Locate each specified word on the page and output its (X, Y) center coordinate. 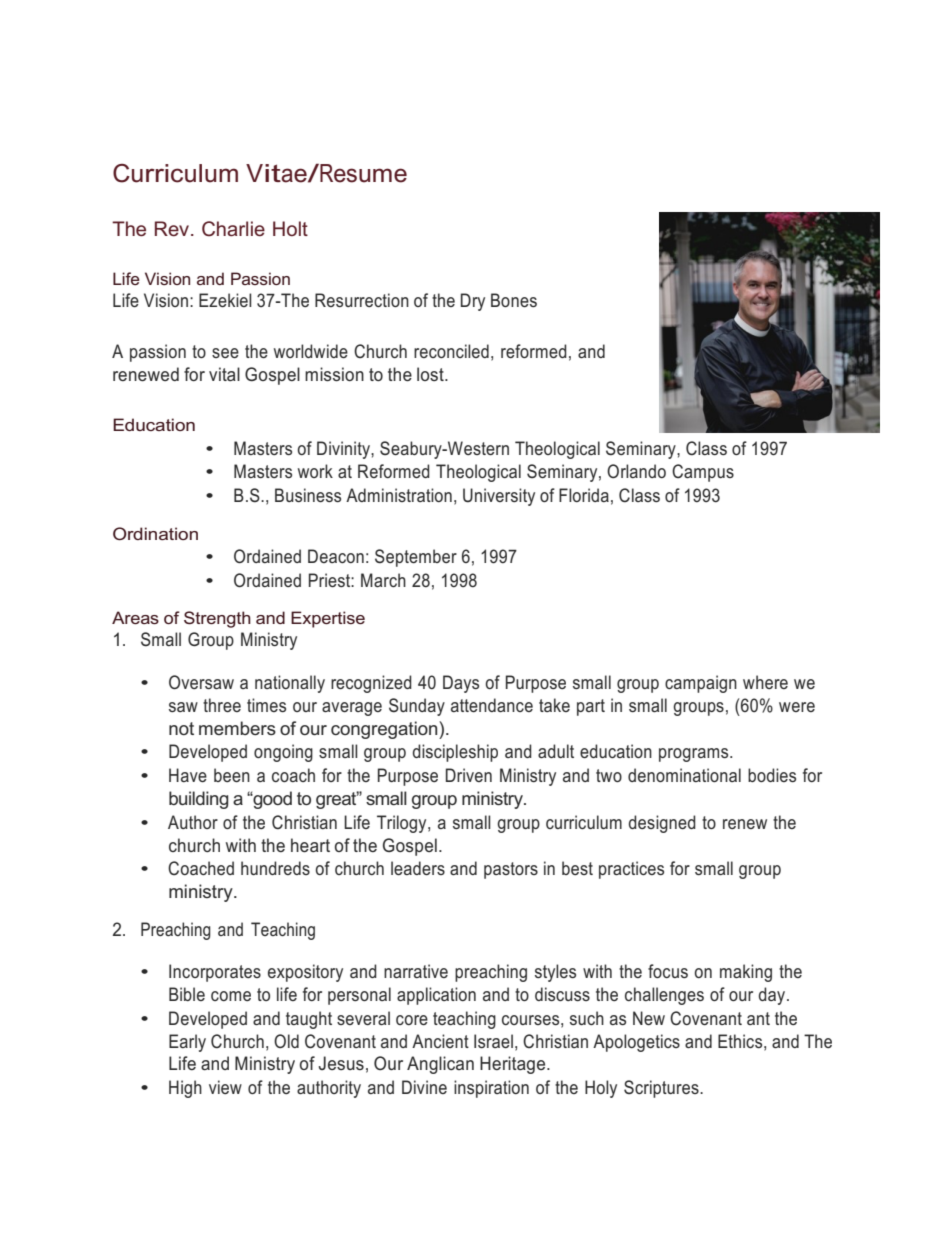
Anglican (440, 1065)
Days (461, 684)
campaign (701, 684)
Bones (514, 300)
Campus (703, 473)
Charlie (233, 229)
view (225, 1087)
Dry (473, 302)
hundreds (275, 868)
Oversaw (201, 682)
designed (662, 824)
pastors (511, 870)
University (499, 497)
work (315, 471)
